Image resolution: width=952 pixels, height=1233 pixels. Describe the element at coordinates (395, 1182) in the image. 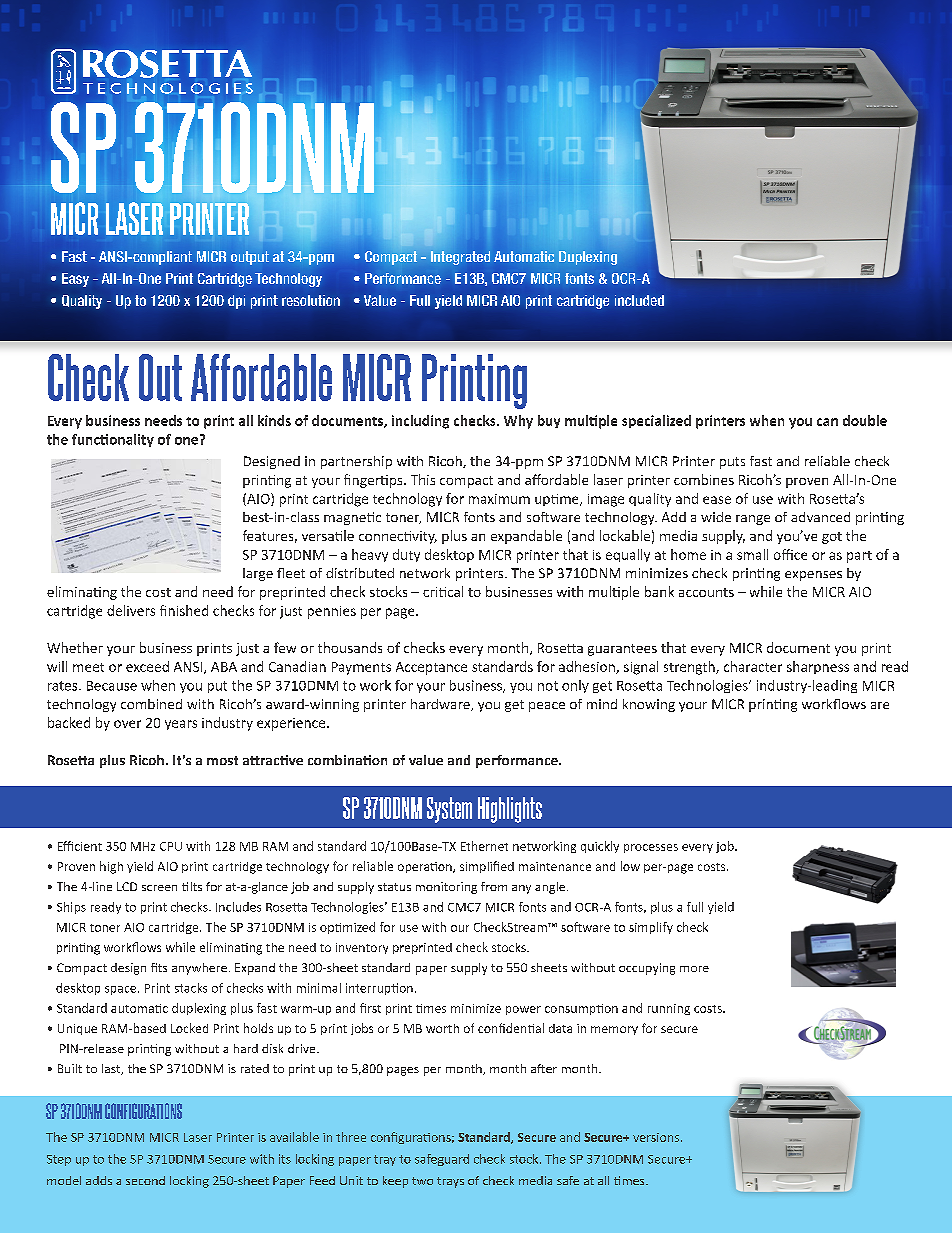

I see `keep` at that location.
